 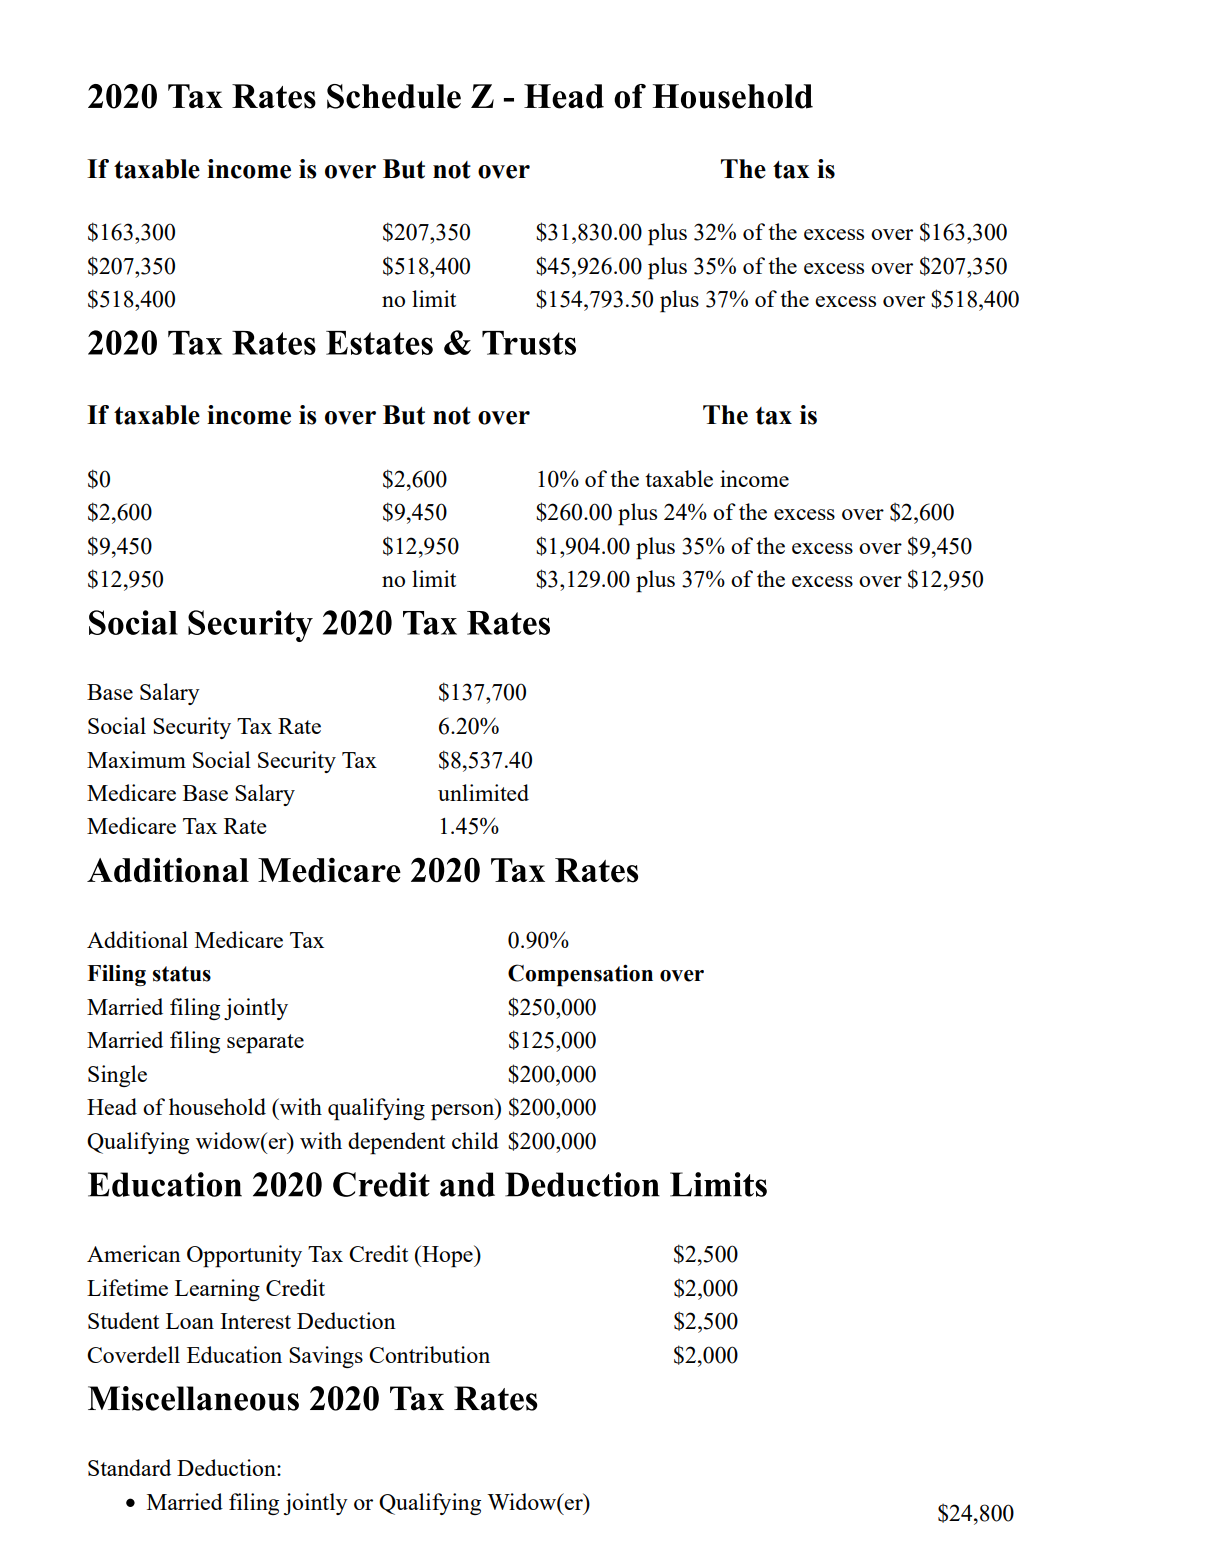 I want to click on Single, so click(x=117, y=1076).
